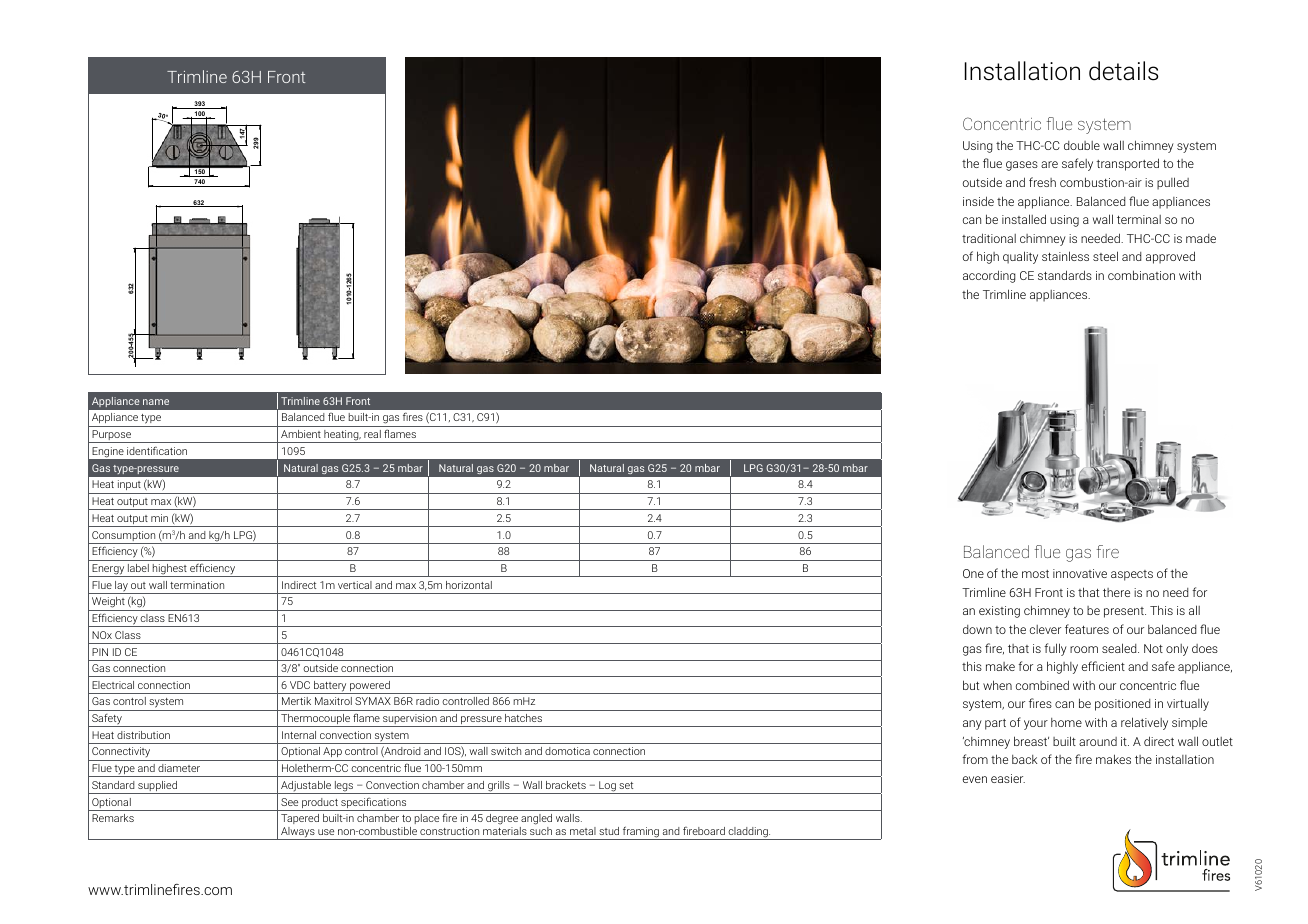  What do you see at coordinates (1008, 778) in the screenshot?
I see `easier` at bounding box center [1008, 778].
